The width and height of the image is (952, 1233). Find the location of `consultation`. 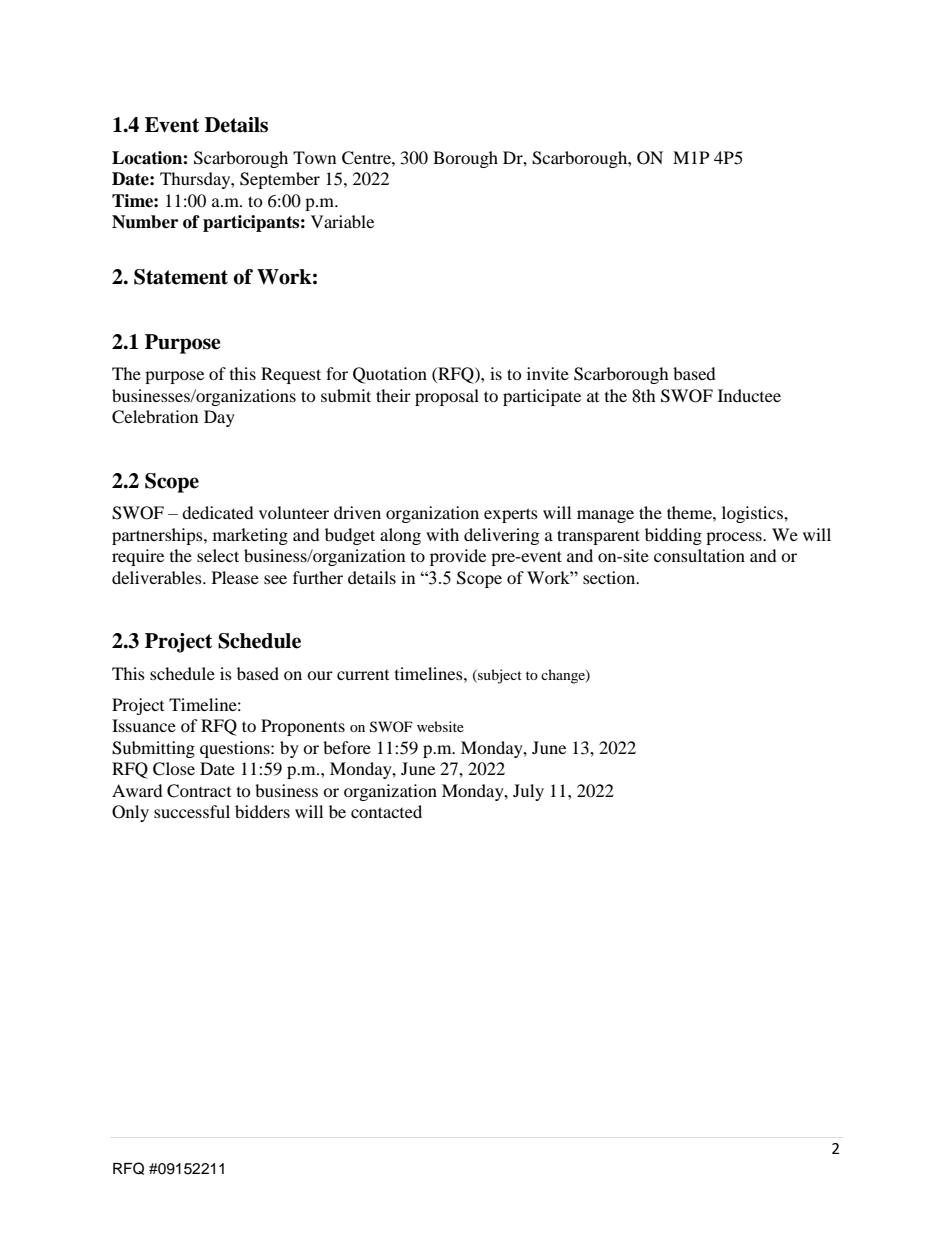

consultation is located at coordinates (699, 555).
